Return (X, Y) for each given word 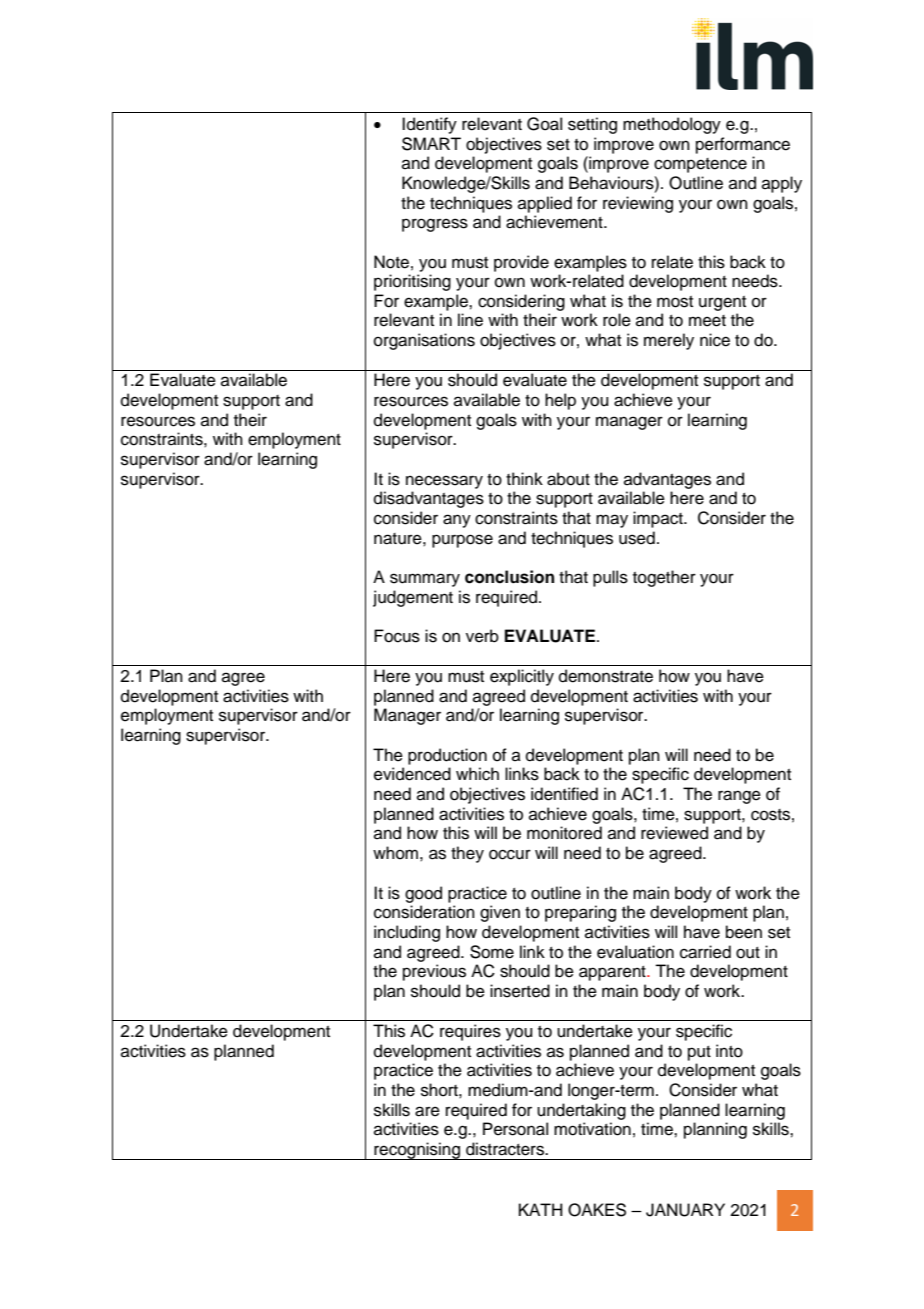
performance (743, 145)
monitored (564, 833)
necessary (444, 482)
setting (592, 125)
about (568, 479)
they (467, 854)
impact (659, 519)
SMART (431, 144)
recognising (417, 1151)
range (739, 797)
